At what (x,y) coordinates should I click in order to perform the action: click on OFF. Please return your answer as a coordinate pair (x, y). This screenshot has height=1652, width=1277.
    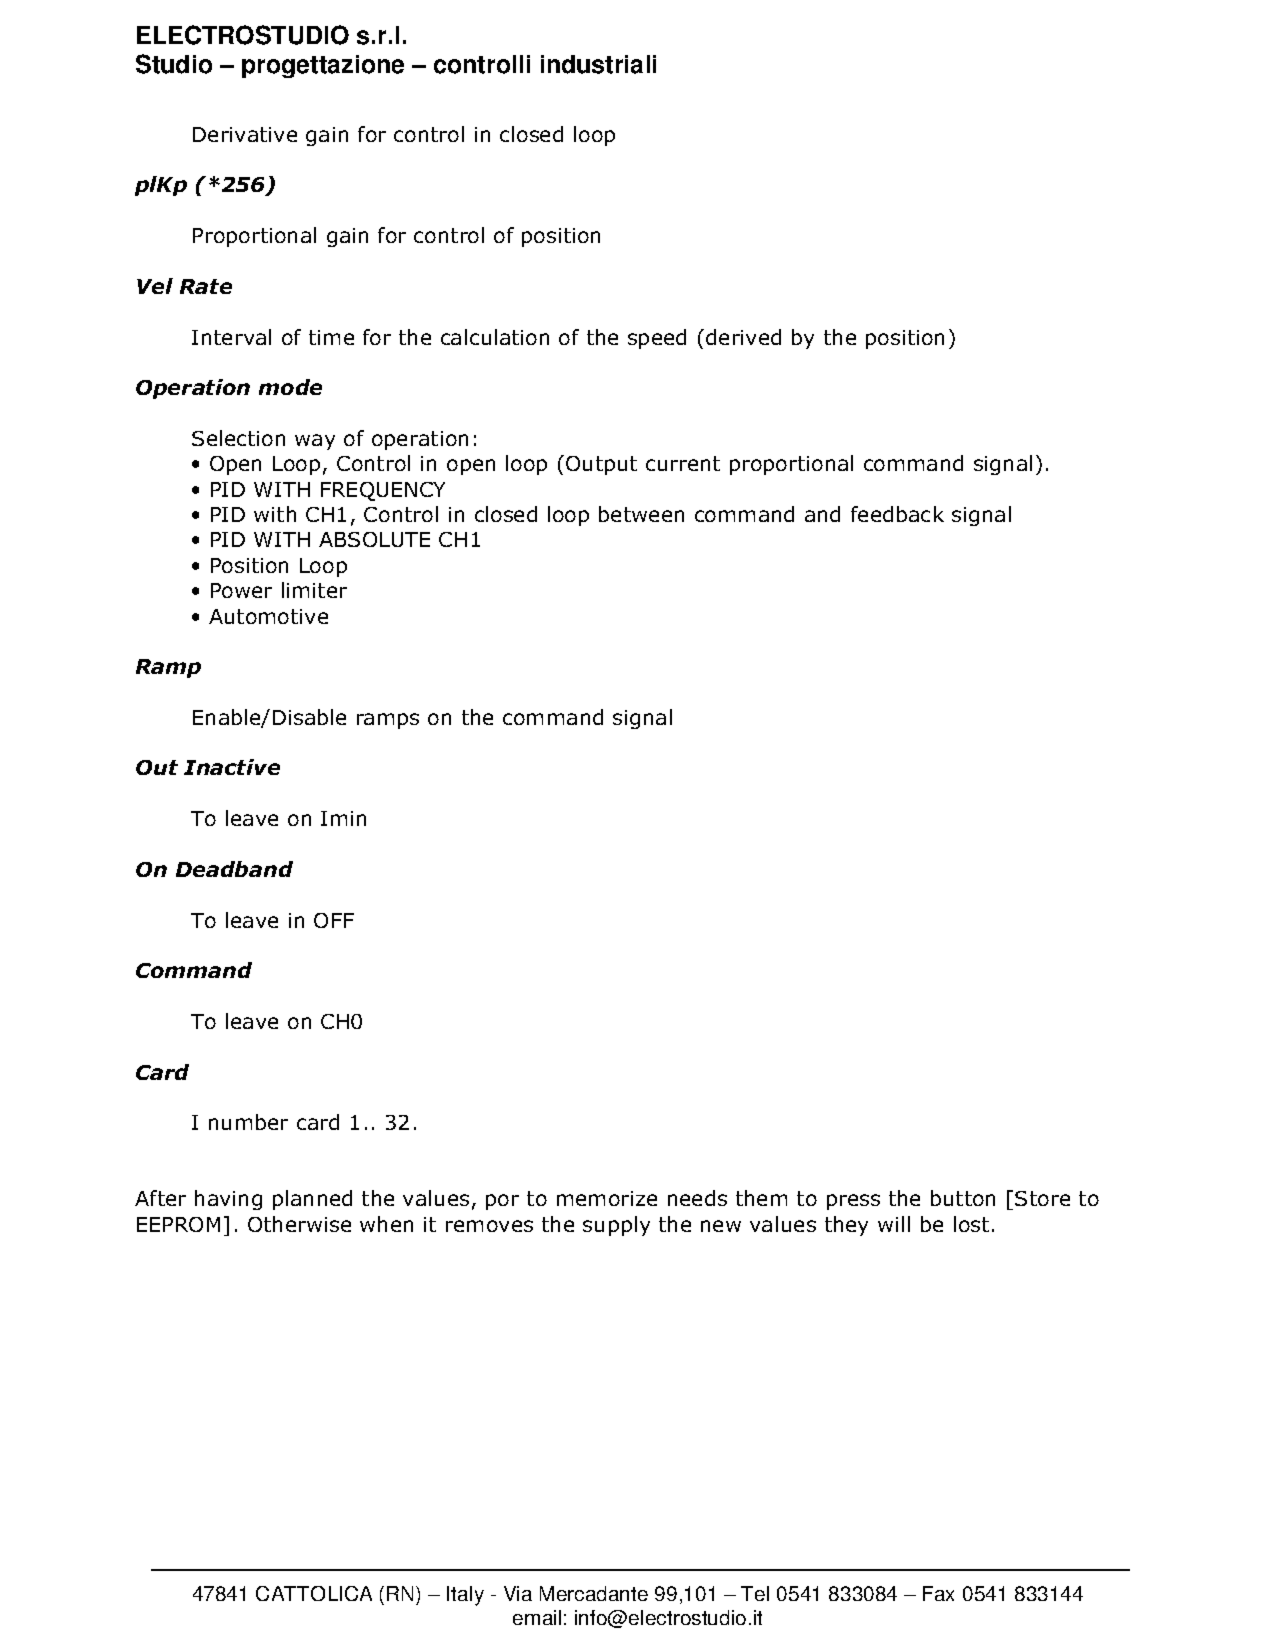
    Looking at the image, I should click on (334, 920).
